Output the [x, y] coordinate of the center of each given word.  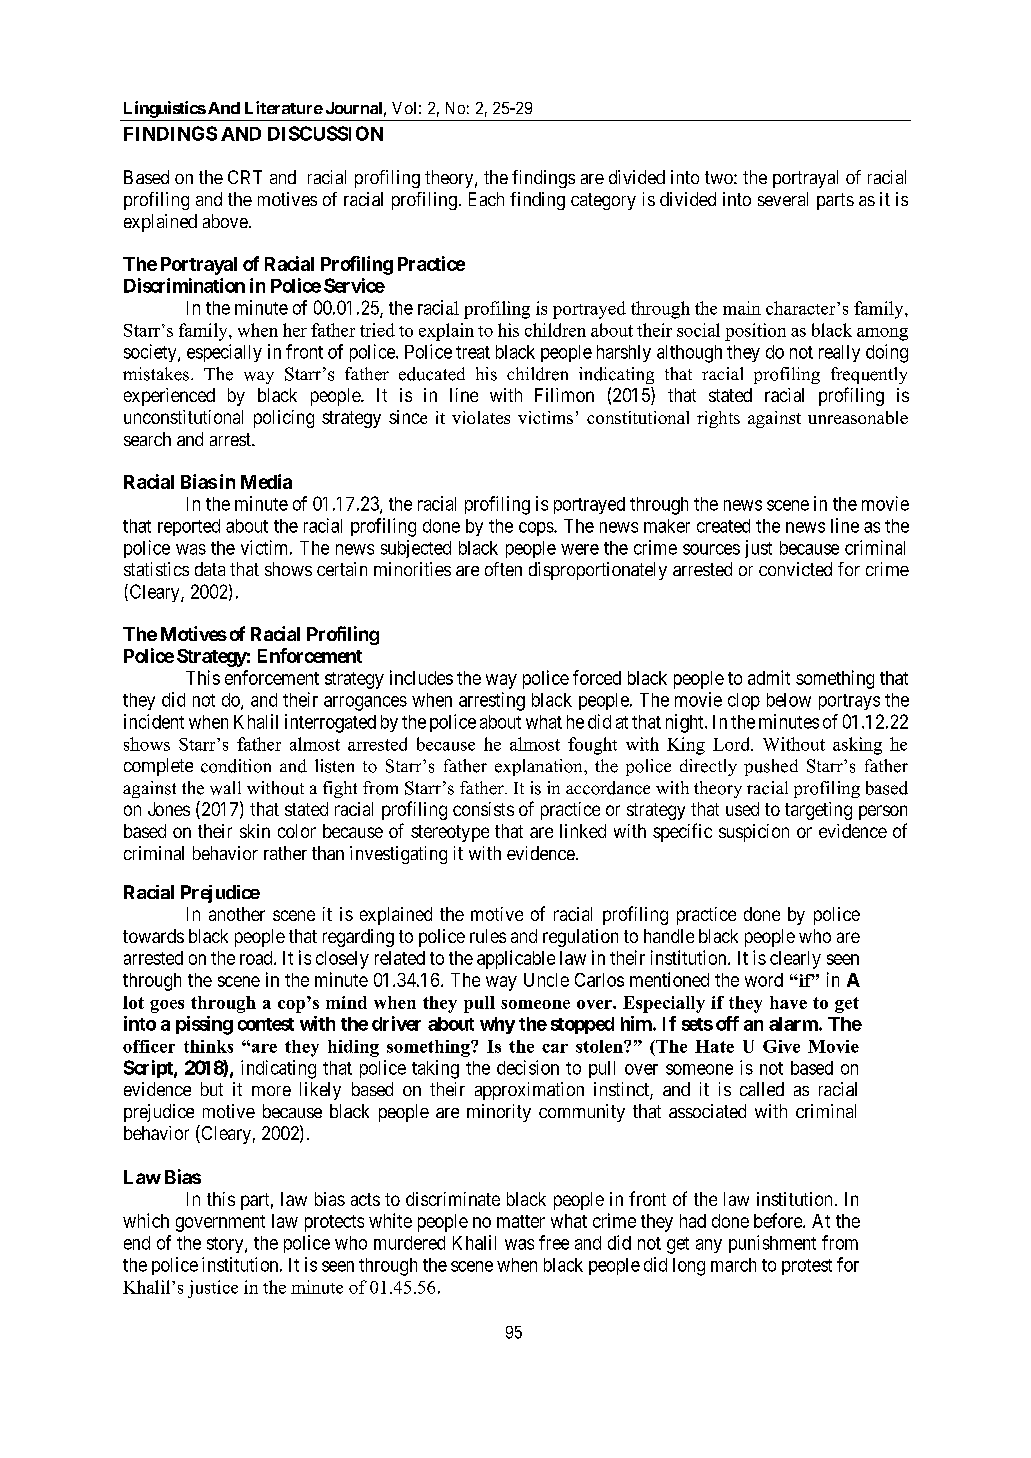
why [497, 1025]
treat [473, 352]
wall [225, 788]
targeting [818, 811]
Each [486, 199]
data [210, 569]
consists [483, 809]
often [503, 569]
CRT [245, 177]
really [839, 353]
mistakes [156, 374]
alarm [794, 1024]
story [226, 1245]
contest [266, 1024]
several [783, 199]
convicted [795, 569]
